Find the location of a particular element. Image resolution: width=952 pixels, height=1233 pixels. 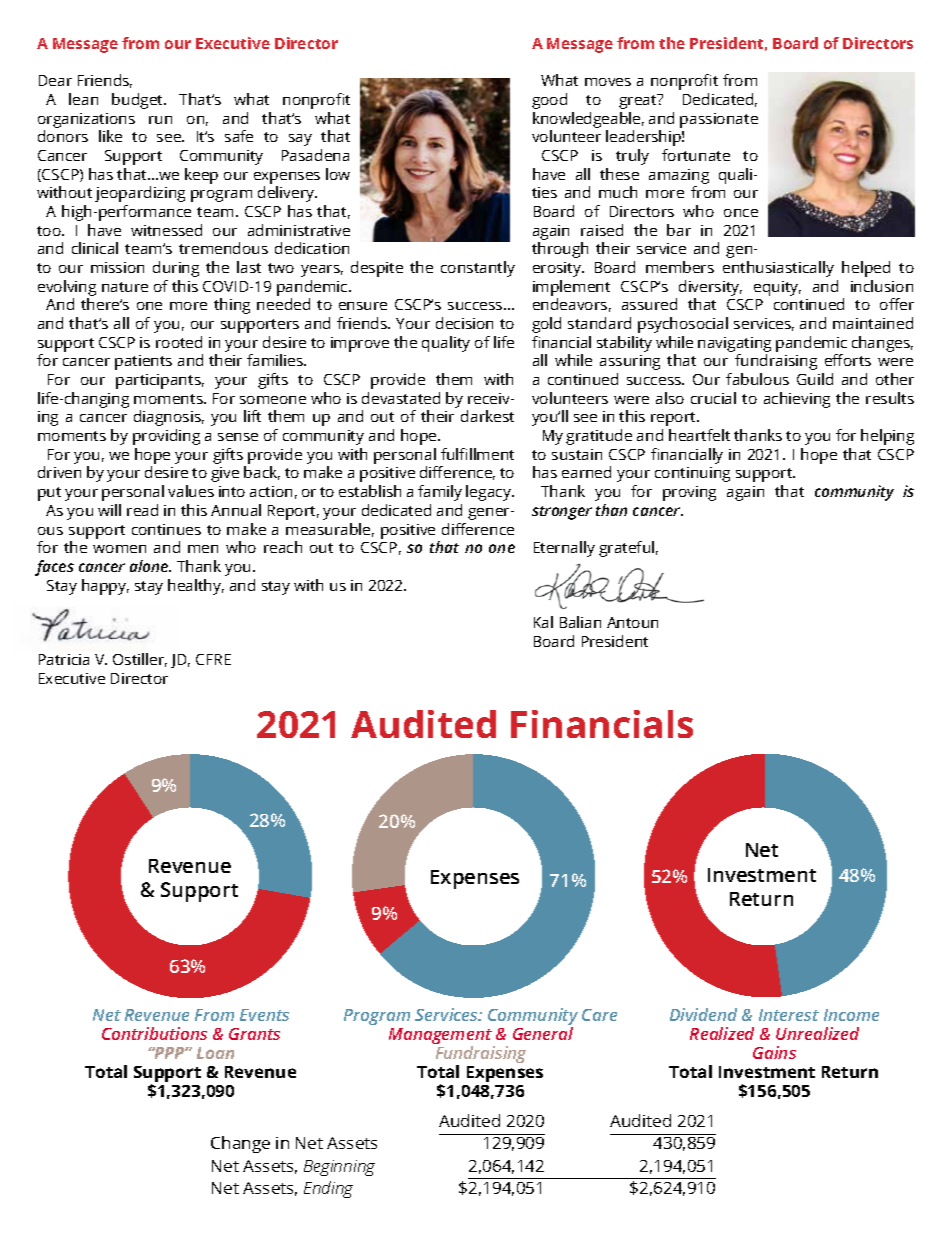

run is located at coordinates (160, 120).
